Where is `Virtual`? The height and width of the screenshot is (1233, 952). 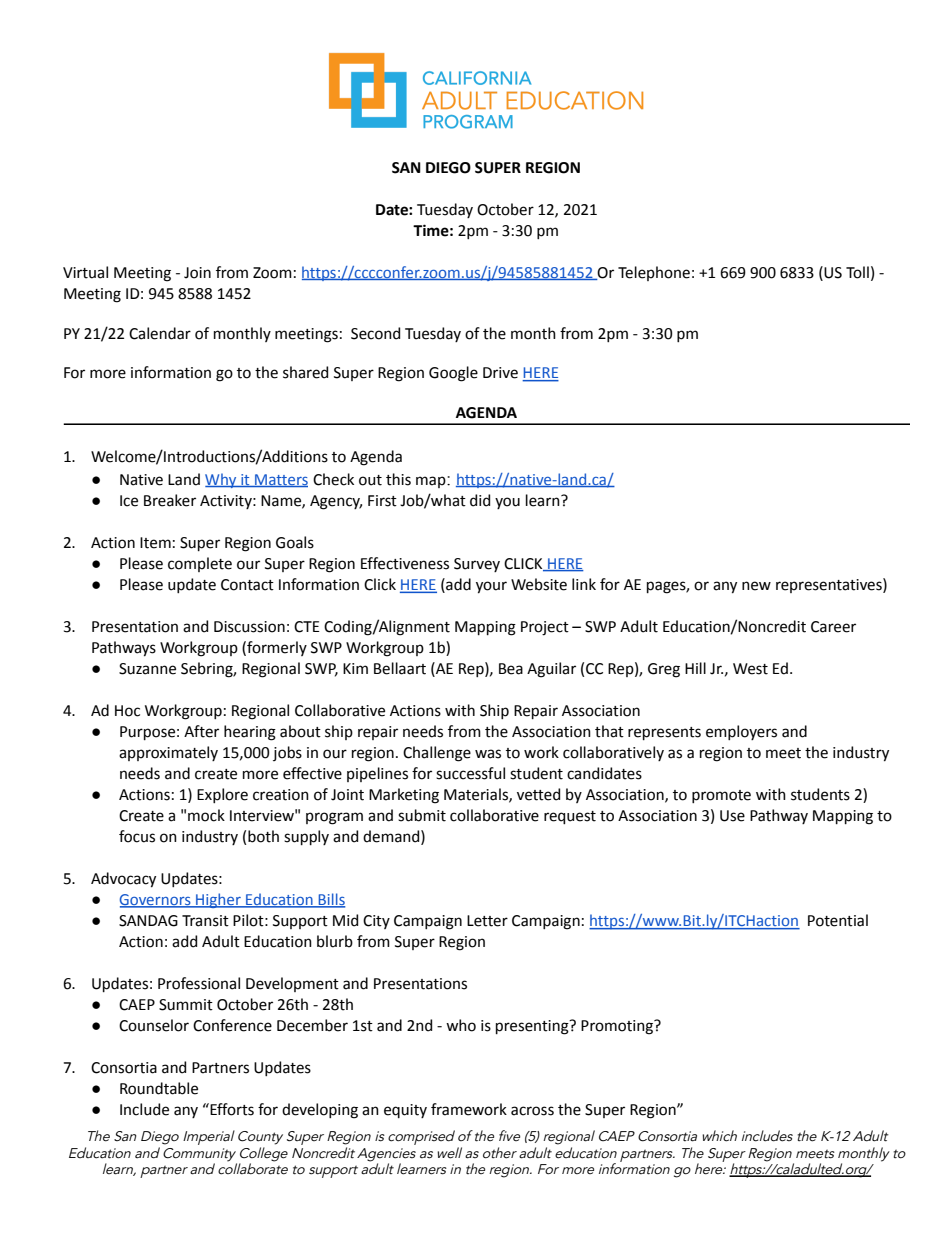
Virtual is located at coordinates (85, 272).
